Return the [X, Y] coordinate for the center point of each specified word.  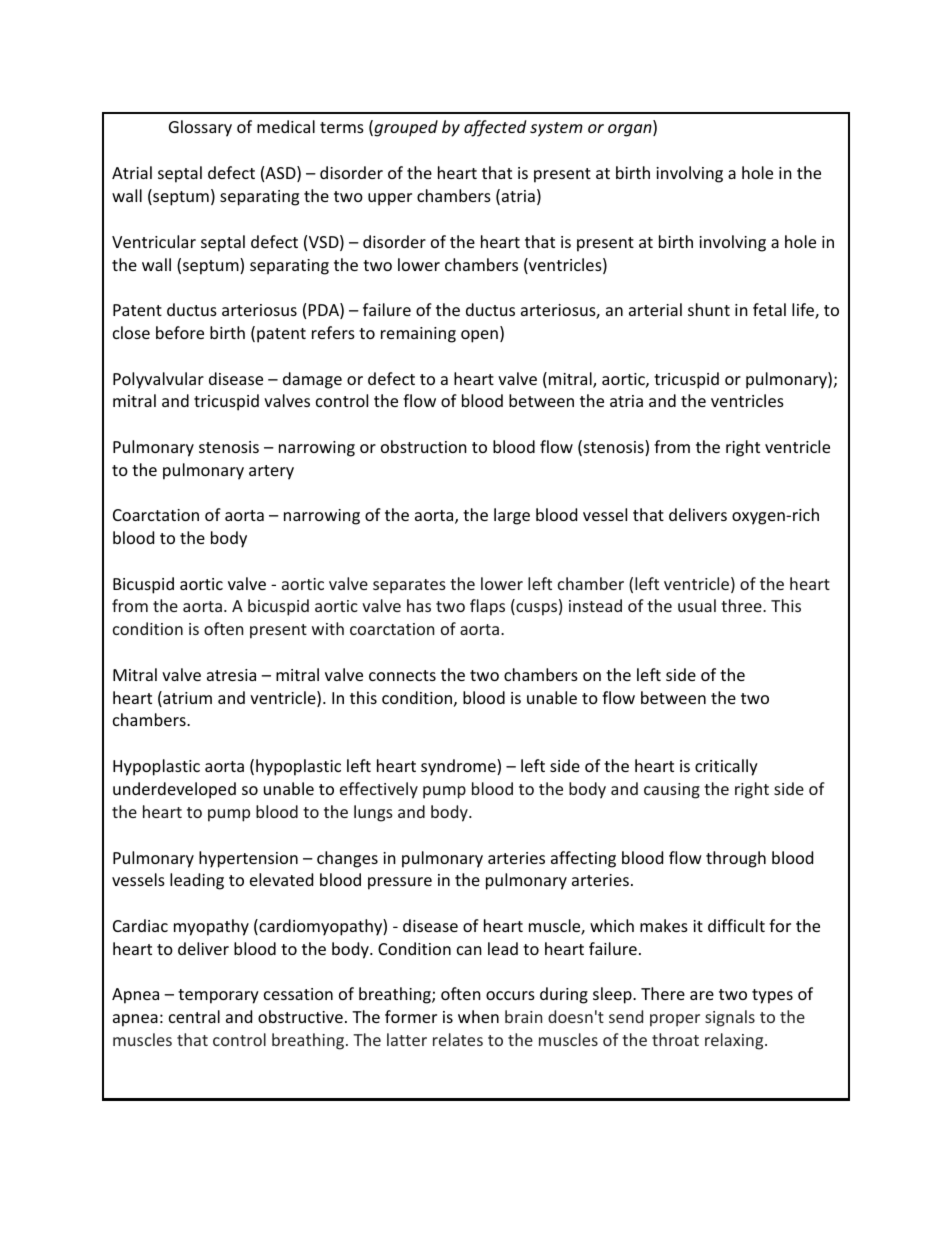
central [194, 1016]
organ [631, 130]
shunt [709, 309]
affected [495, 128]
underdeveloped [174, 790]
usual [697, 605]
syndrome [459, 767]
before [180, 332]
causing [672, 791]
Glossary [200, 128]
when [478, 1016]
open [479, 336]
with [328, 628]
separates [409, 586]
